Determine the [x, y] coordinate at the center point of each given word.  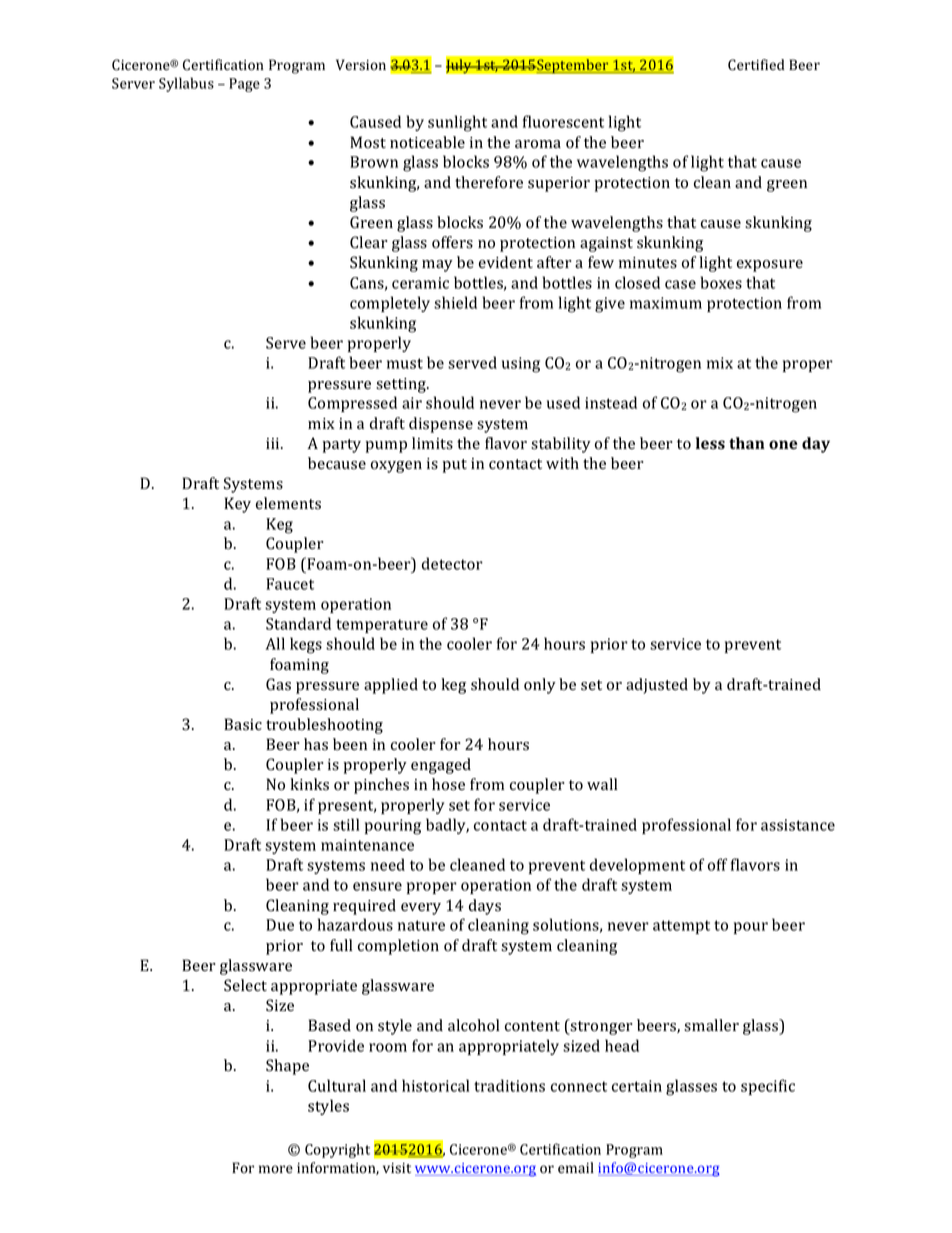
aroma [538, 144]
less [710, 443]
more [276, 1169]
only [540, 686]
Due [280, 925]
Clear [369, 242]
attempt [681, 927]
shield [455, 302]
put [455, 466]
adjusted [657, 686]
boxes [721, 282]
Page [244, 85]
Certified [756, 65]
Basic [243, 724]
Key [237, 505]
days [485, 907]
